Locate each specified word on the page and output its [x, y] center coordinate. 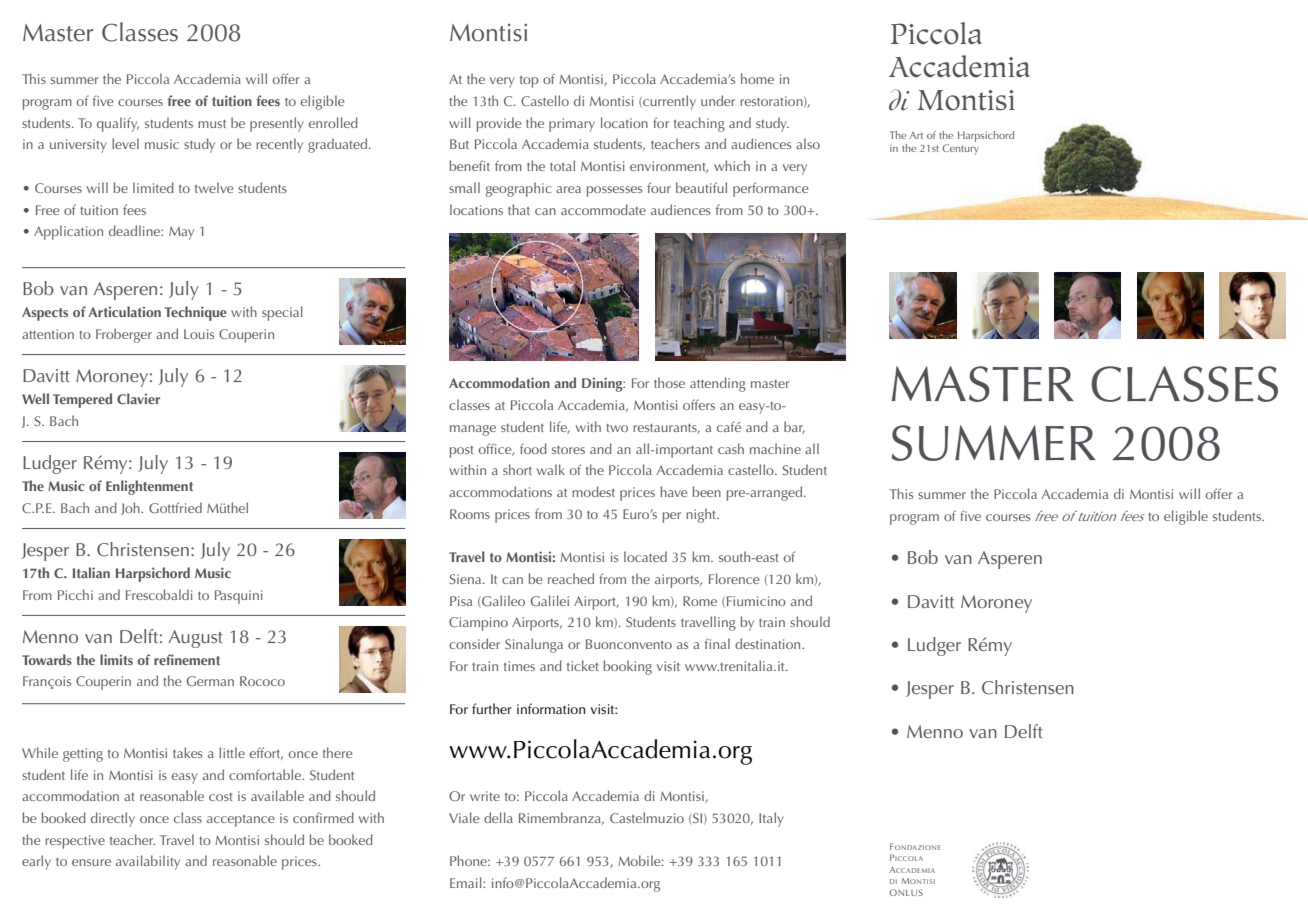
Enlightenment [149, 487]
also [808, 143]
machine [775, 448]
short [517, 469]
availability [148, 862]
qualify [118, 124]
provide [499, 124]
